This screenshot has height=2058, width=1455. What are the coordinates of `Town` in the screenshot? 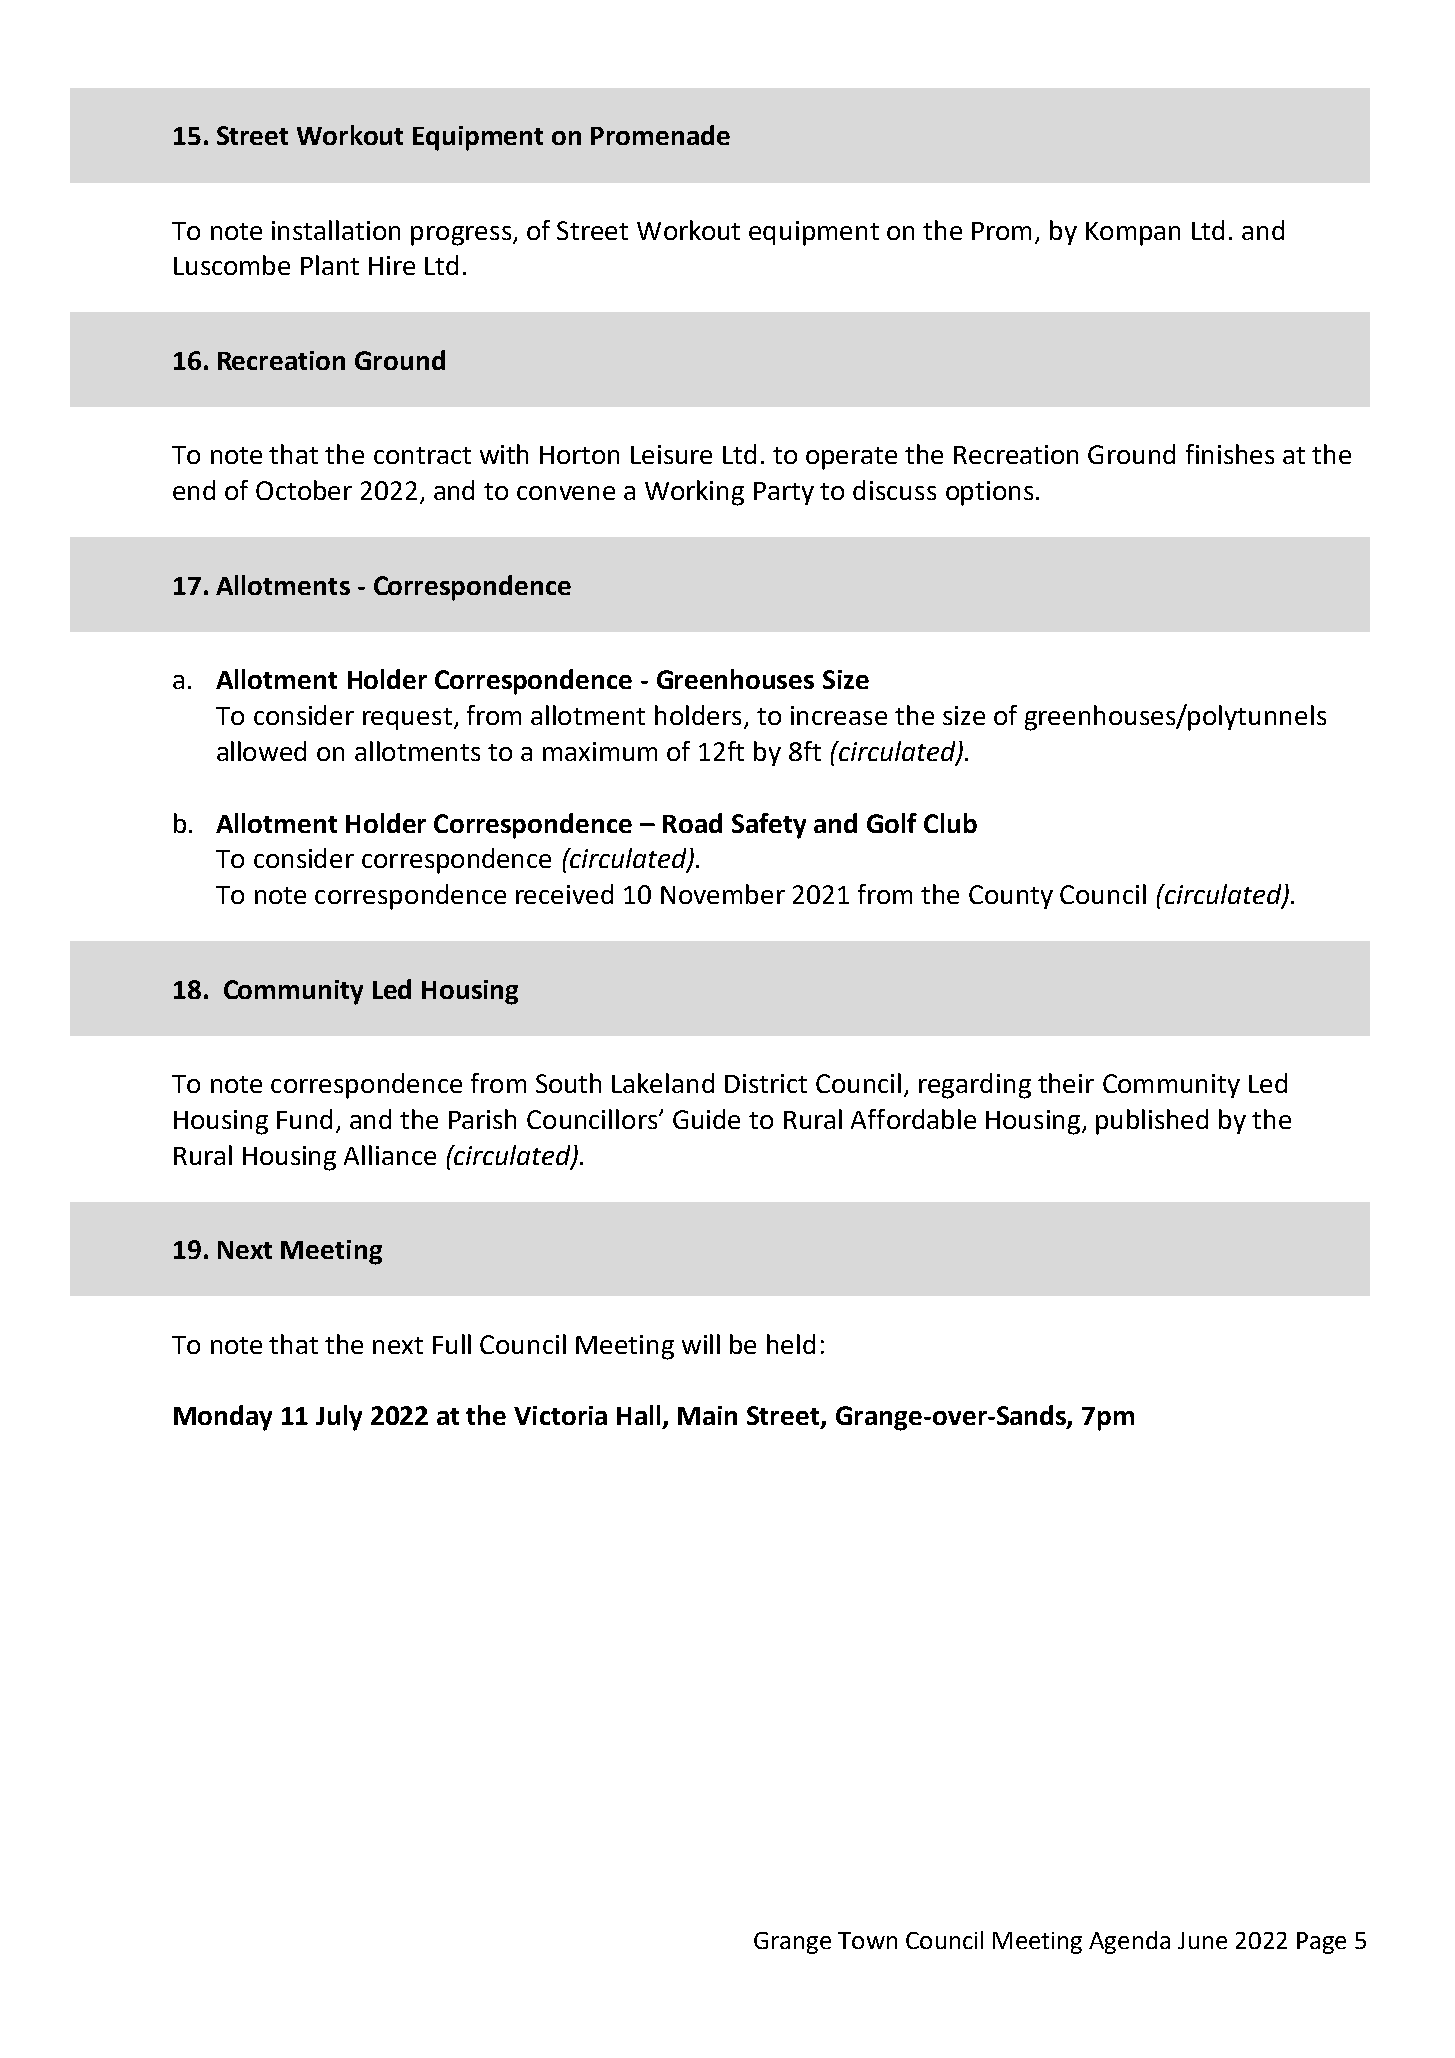 It's located at (867, 1940).
